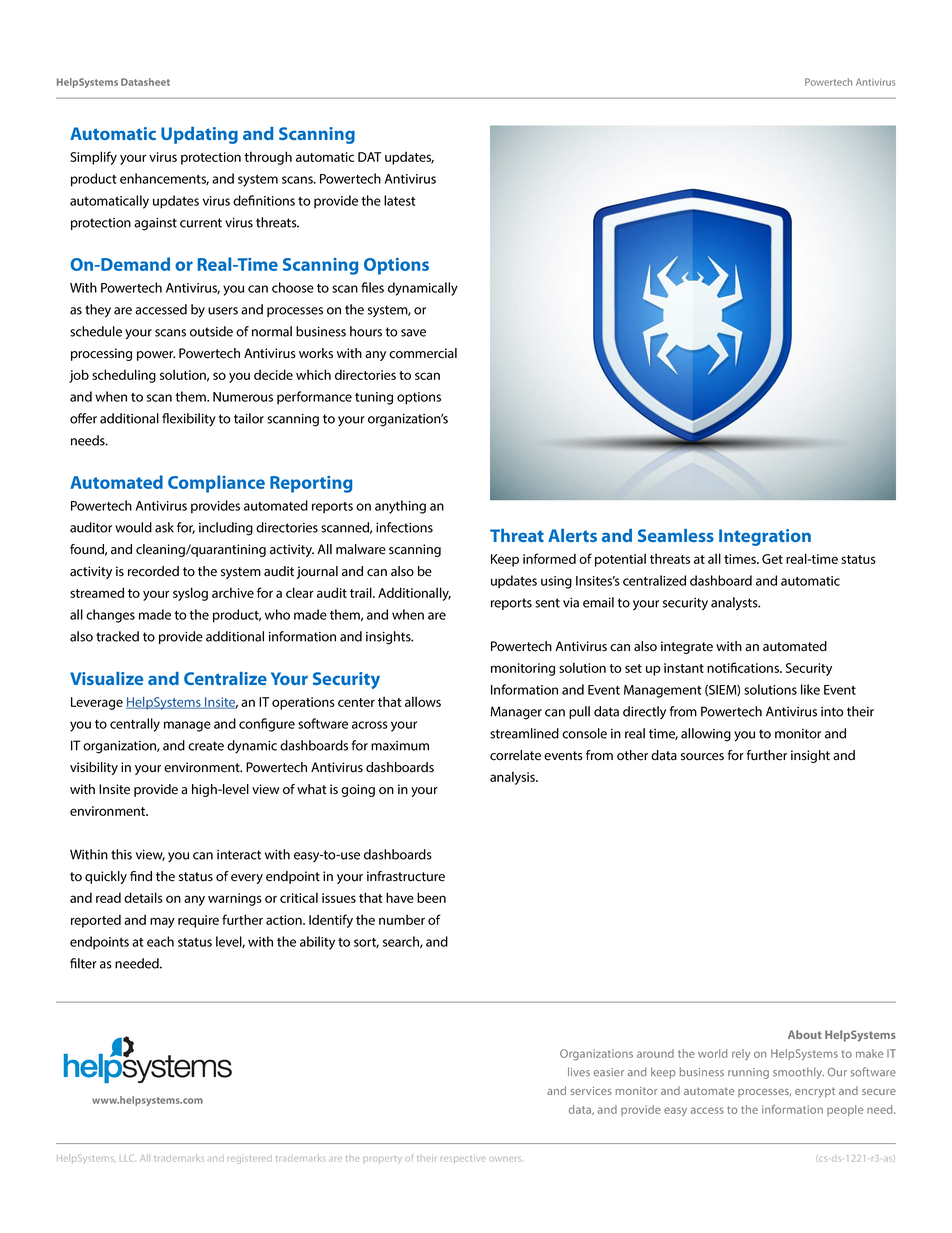  What do you see at coordinates (463, 1160) in the screenshot?
I see `respective` at bounding box center [463, 1160].
